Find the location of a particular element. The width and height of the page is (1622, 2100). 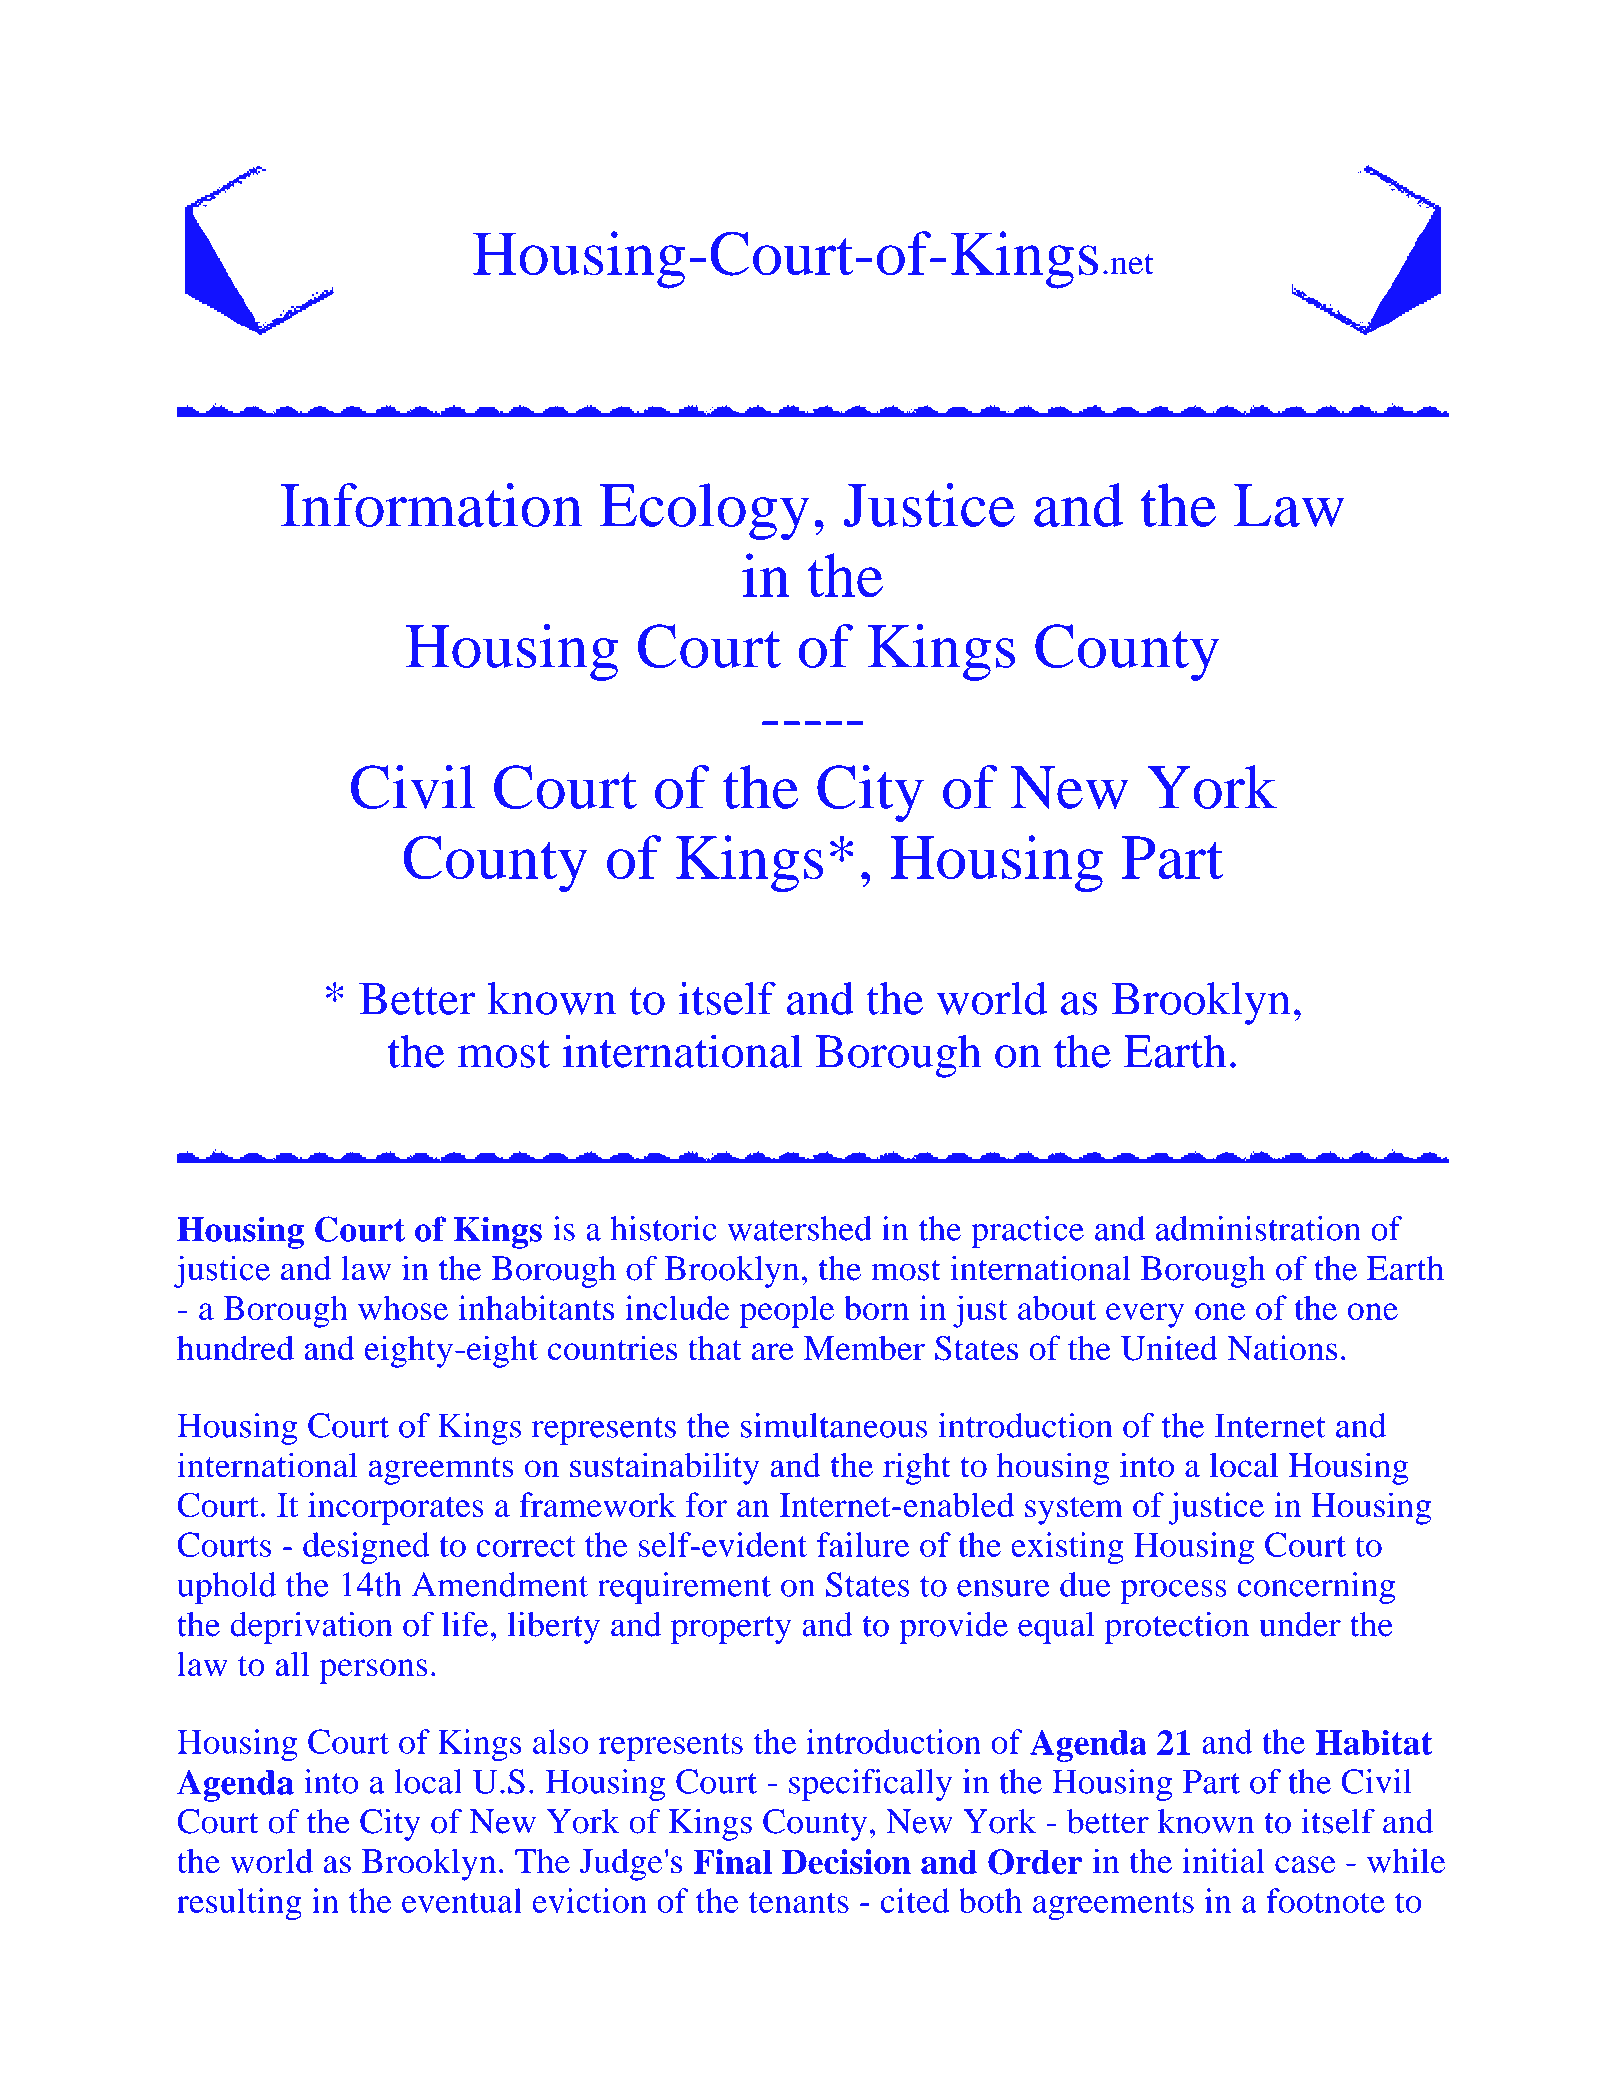

every is located at coordinates (1145, 1315).
